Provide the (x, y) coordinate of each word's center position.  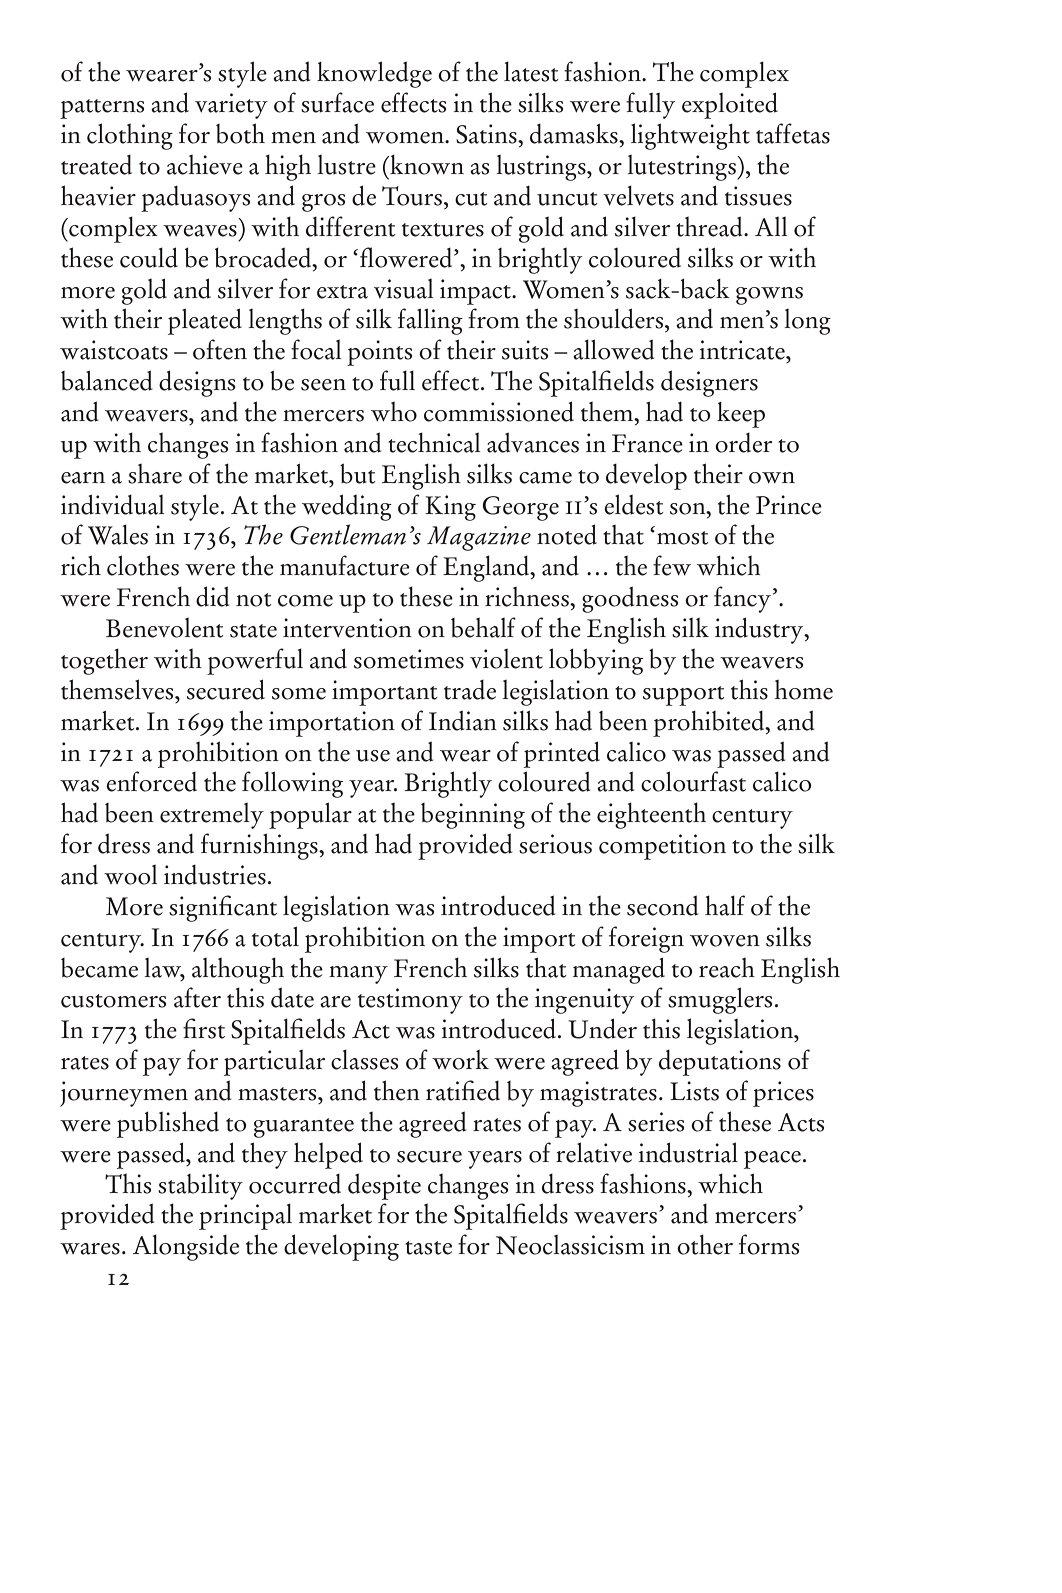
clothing (130, 136)
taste (428, 1248)
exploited (730, 105)
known (426, 165)
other (705, 1244)
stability (200, 1187)
